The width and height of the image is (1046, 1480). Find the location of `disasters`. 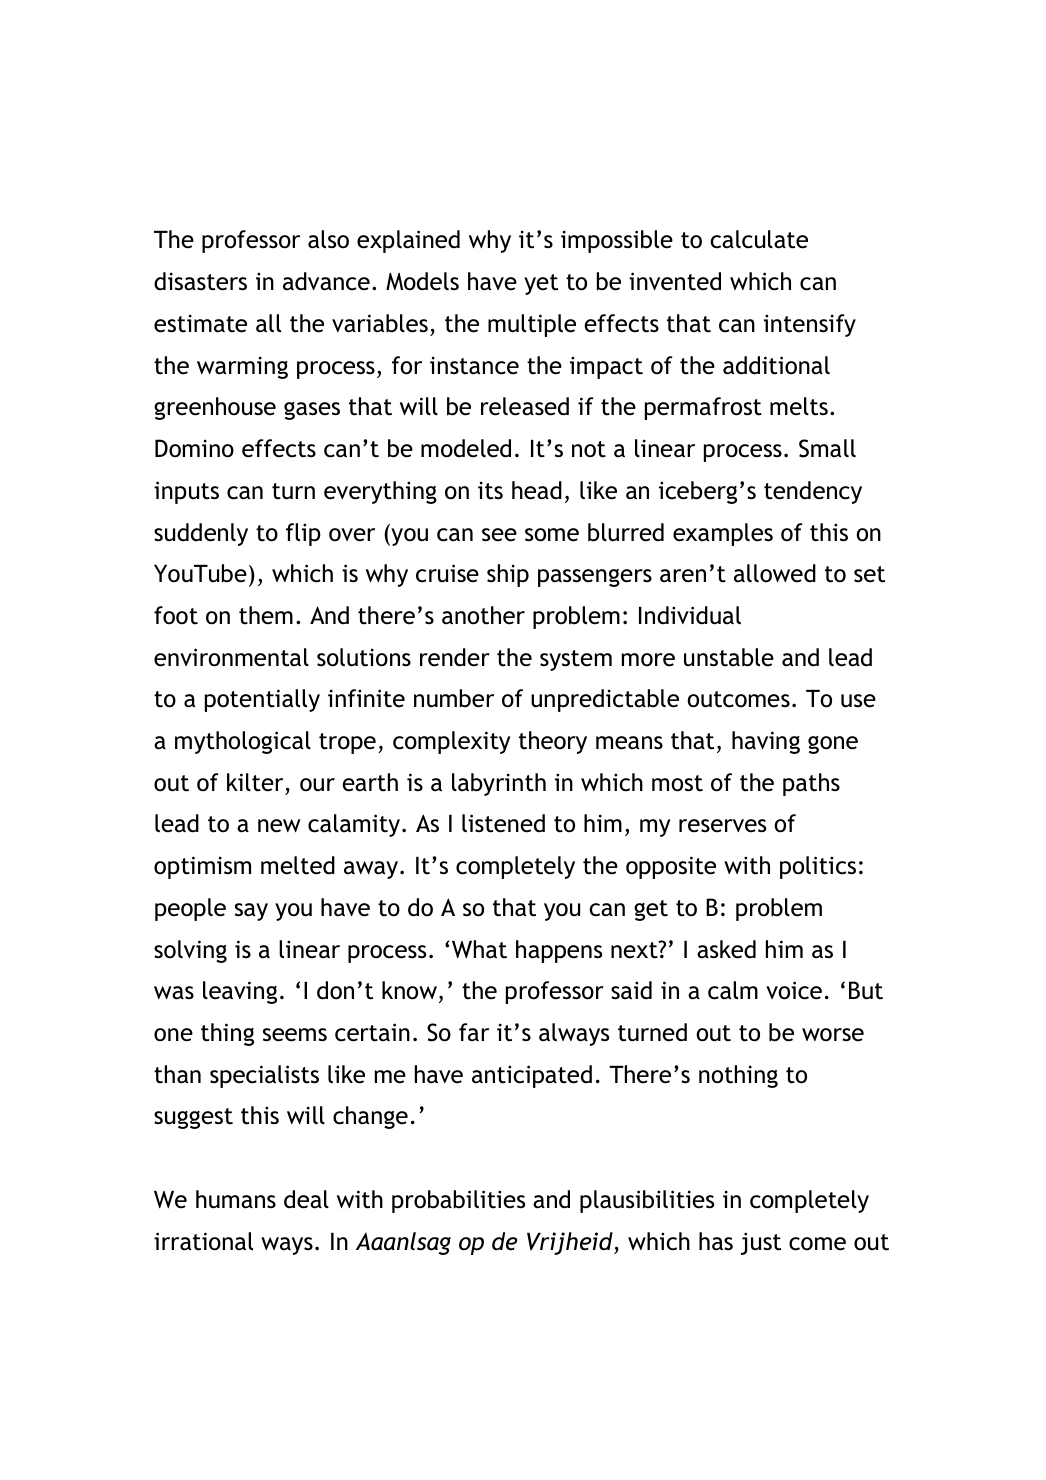

disasters is located at coordinates (200, 281).
